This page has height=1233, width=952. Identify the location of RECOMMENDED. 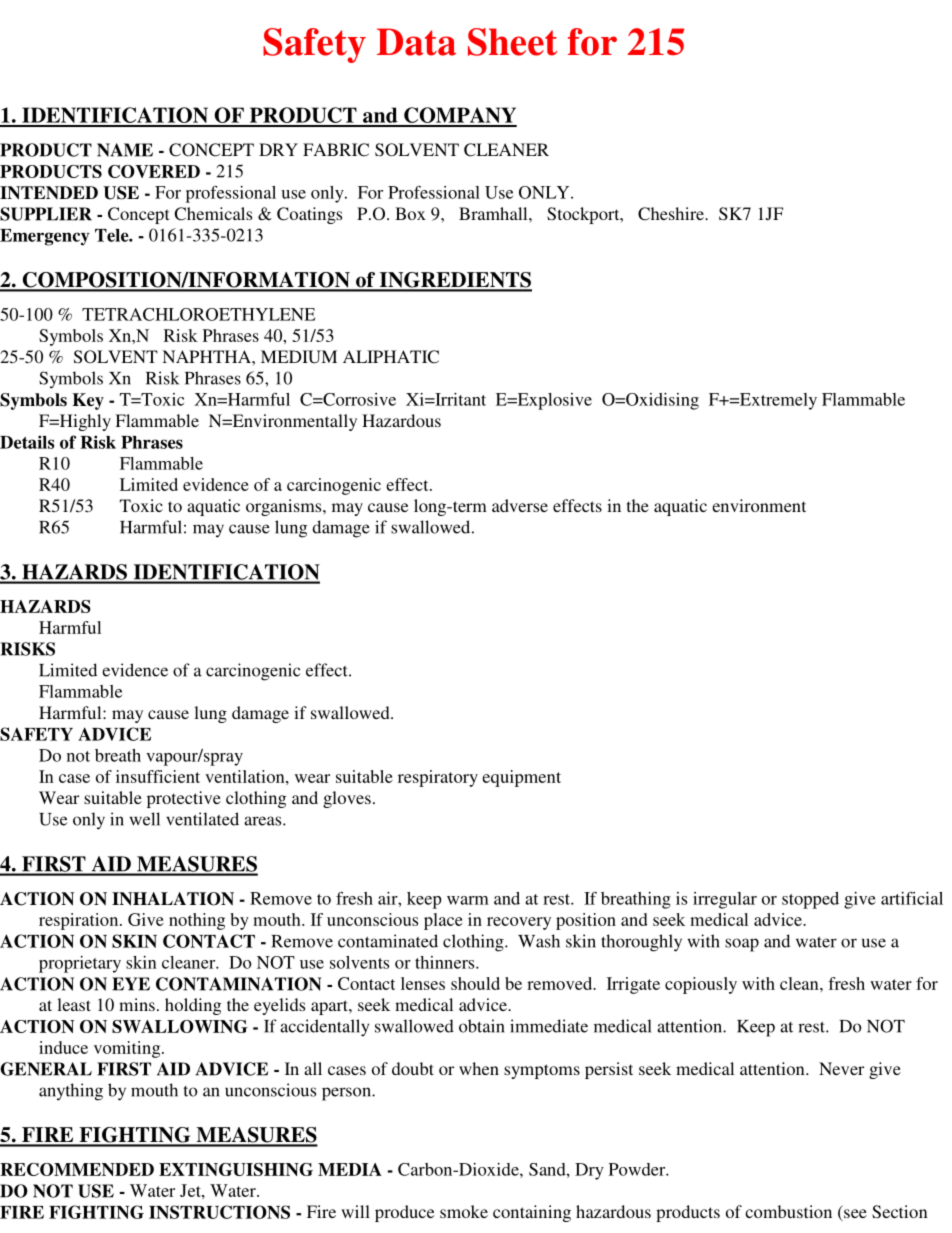
(77, 1169).
